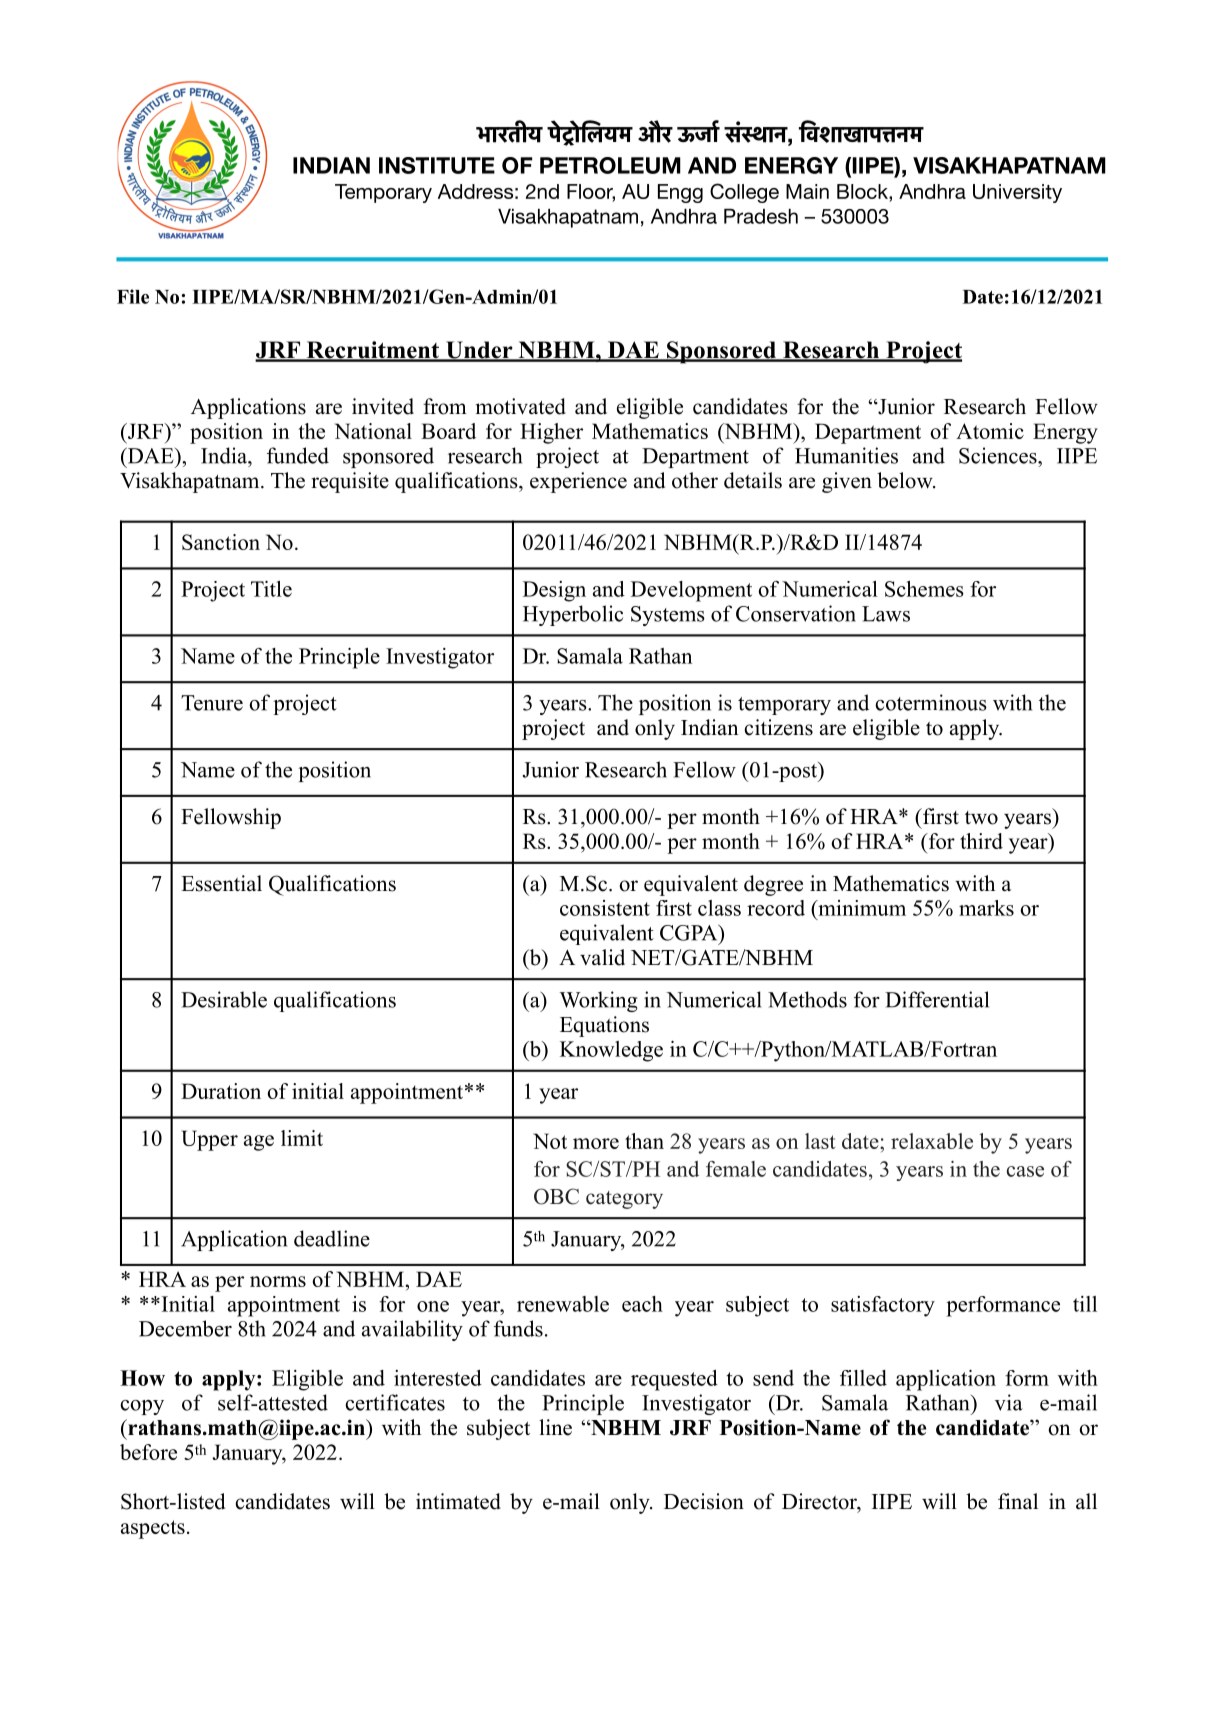 The height and width of the screenshot is (1733, 1225). I want to click on University, so click(1017, 193).
